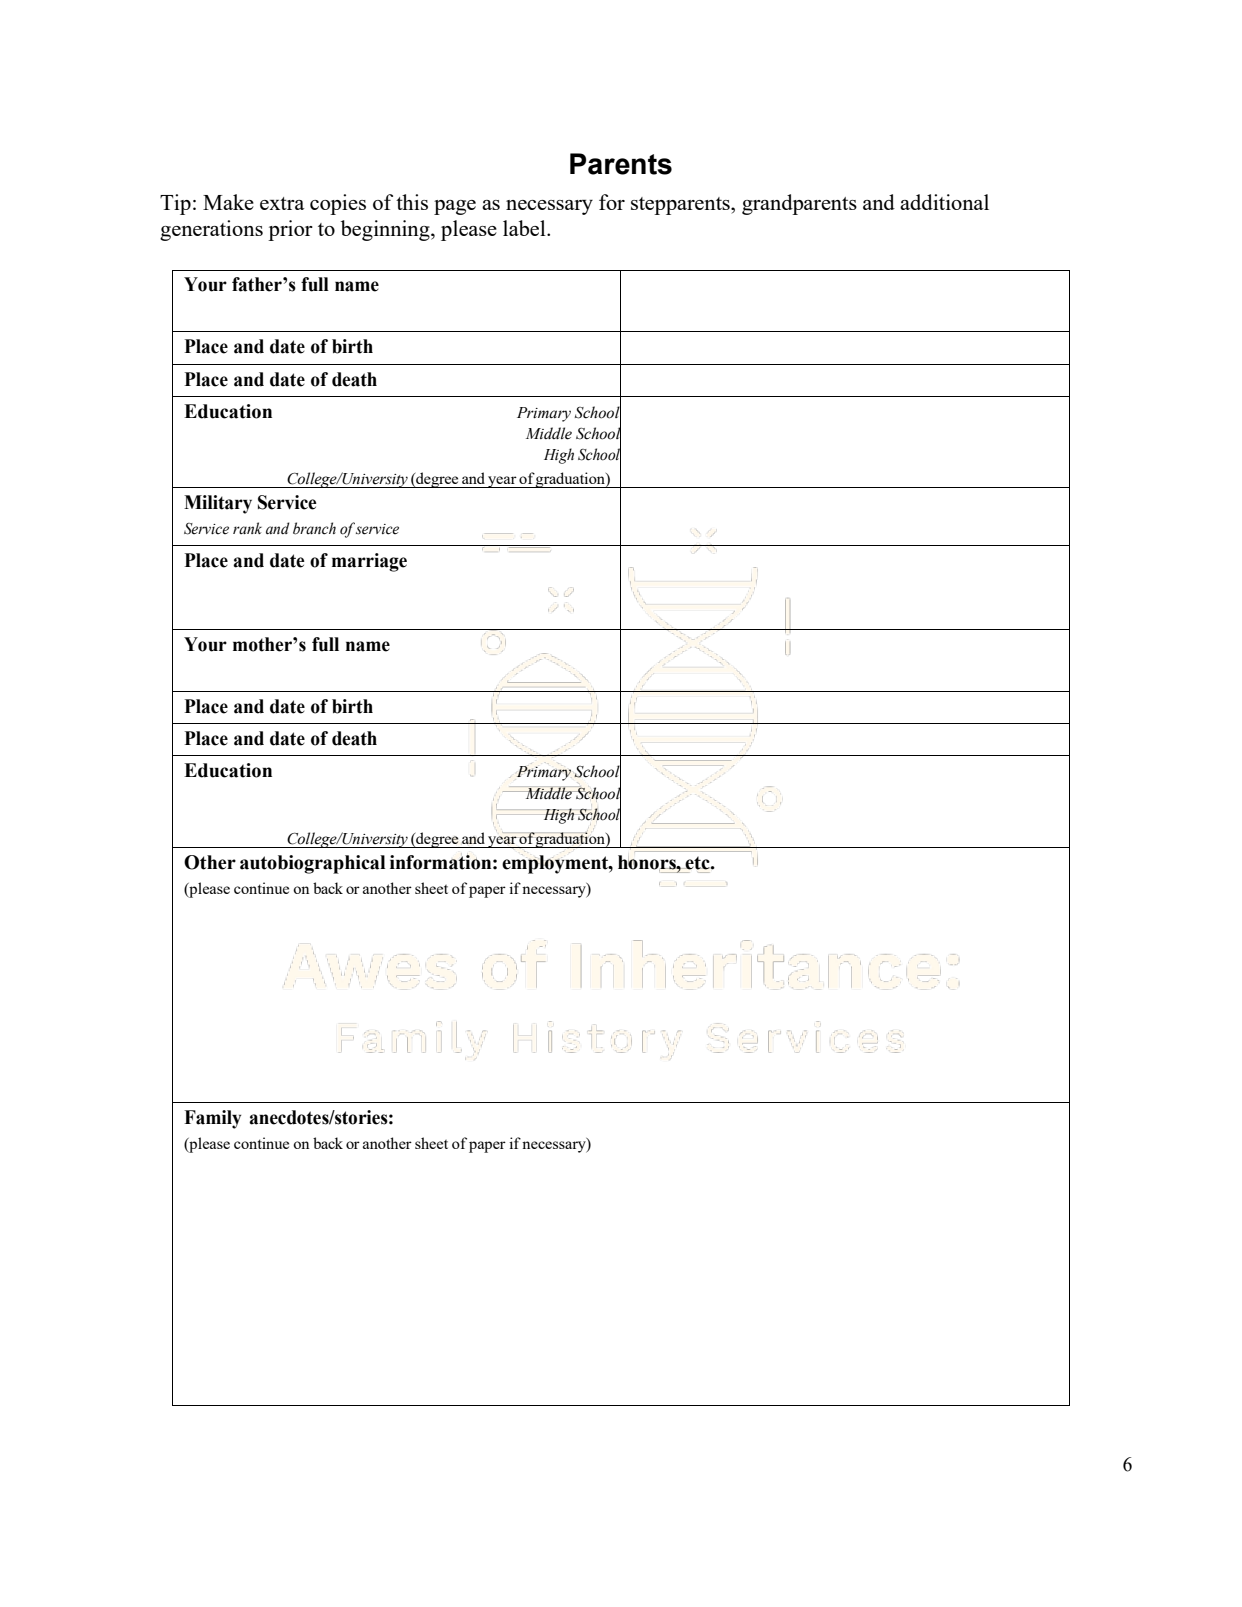 Image resolution: width=1242 pixels, height=1607 pixels. I want to click on generations, so click(211, 230).
